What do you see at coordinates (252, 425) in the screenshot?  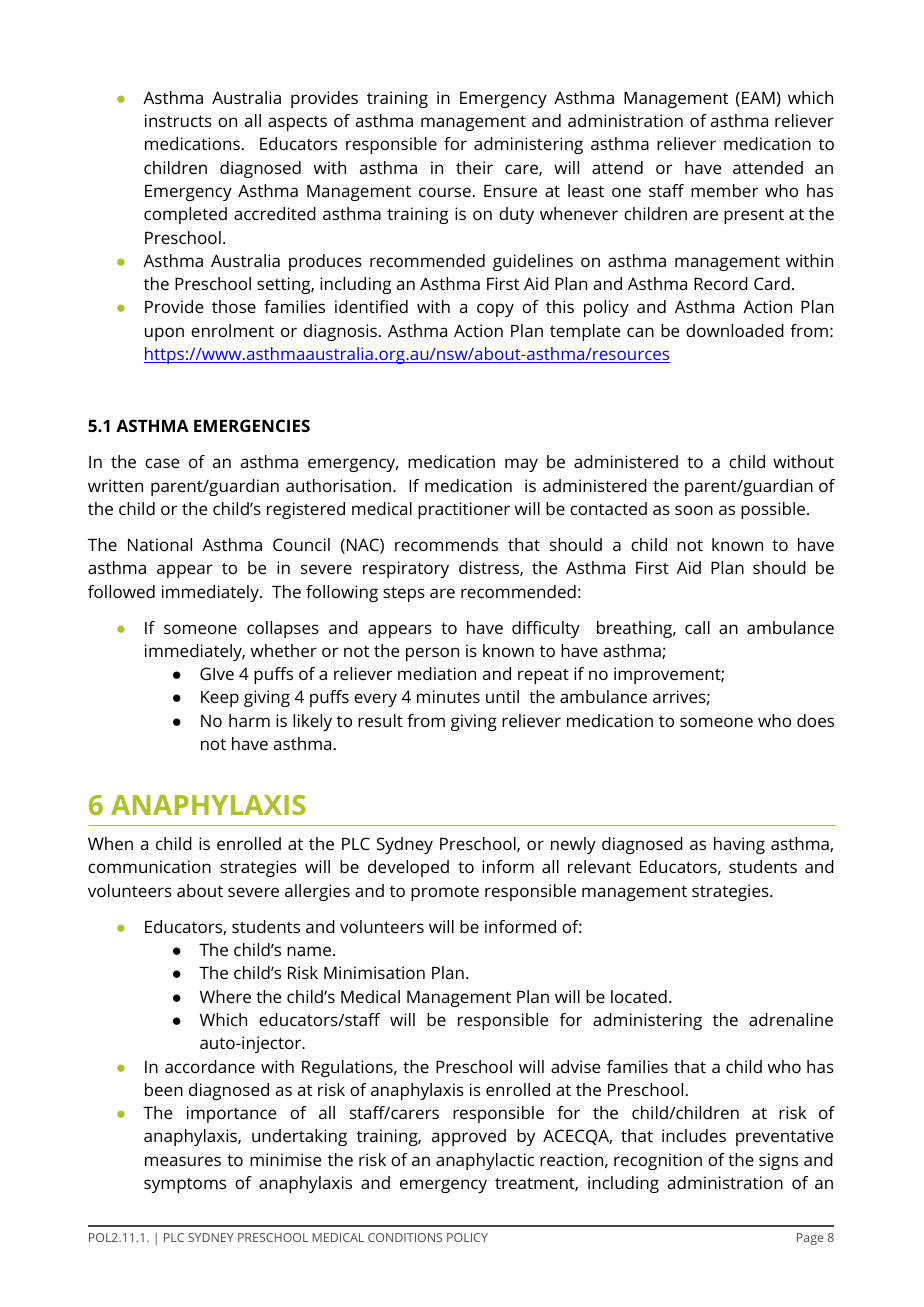 I see `EMERGENCIES` at bounding box center [252, 425].
